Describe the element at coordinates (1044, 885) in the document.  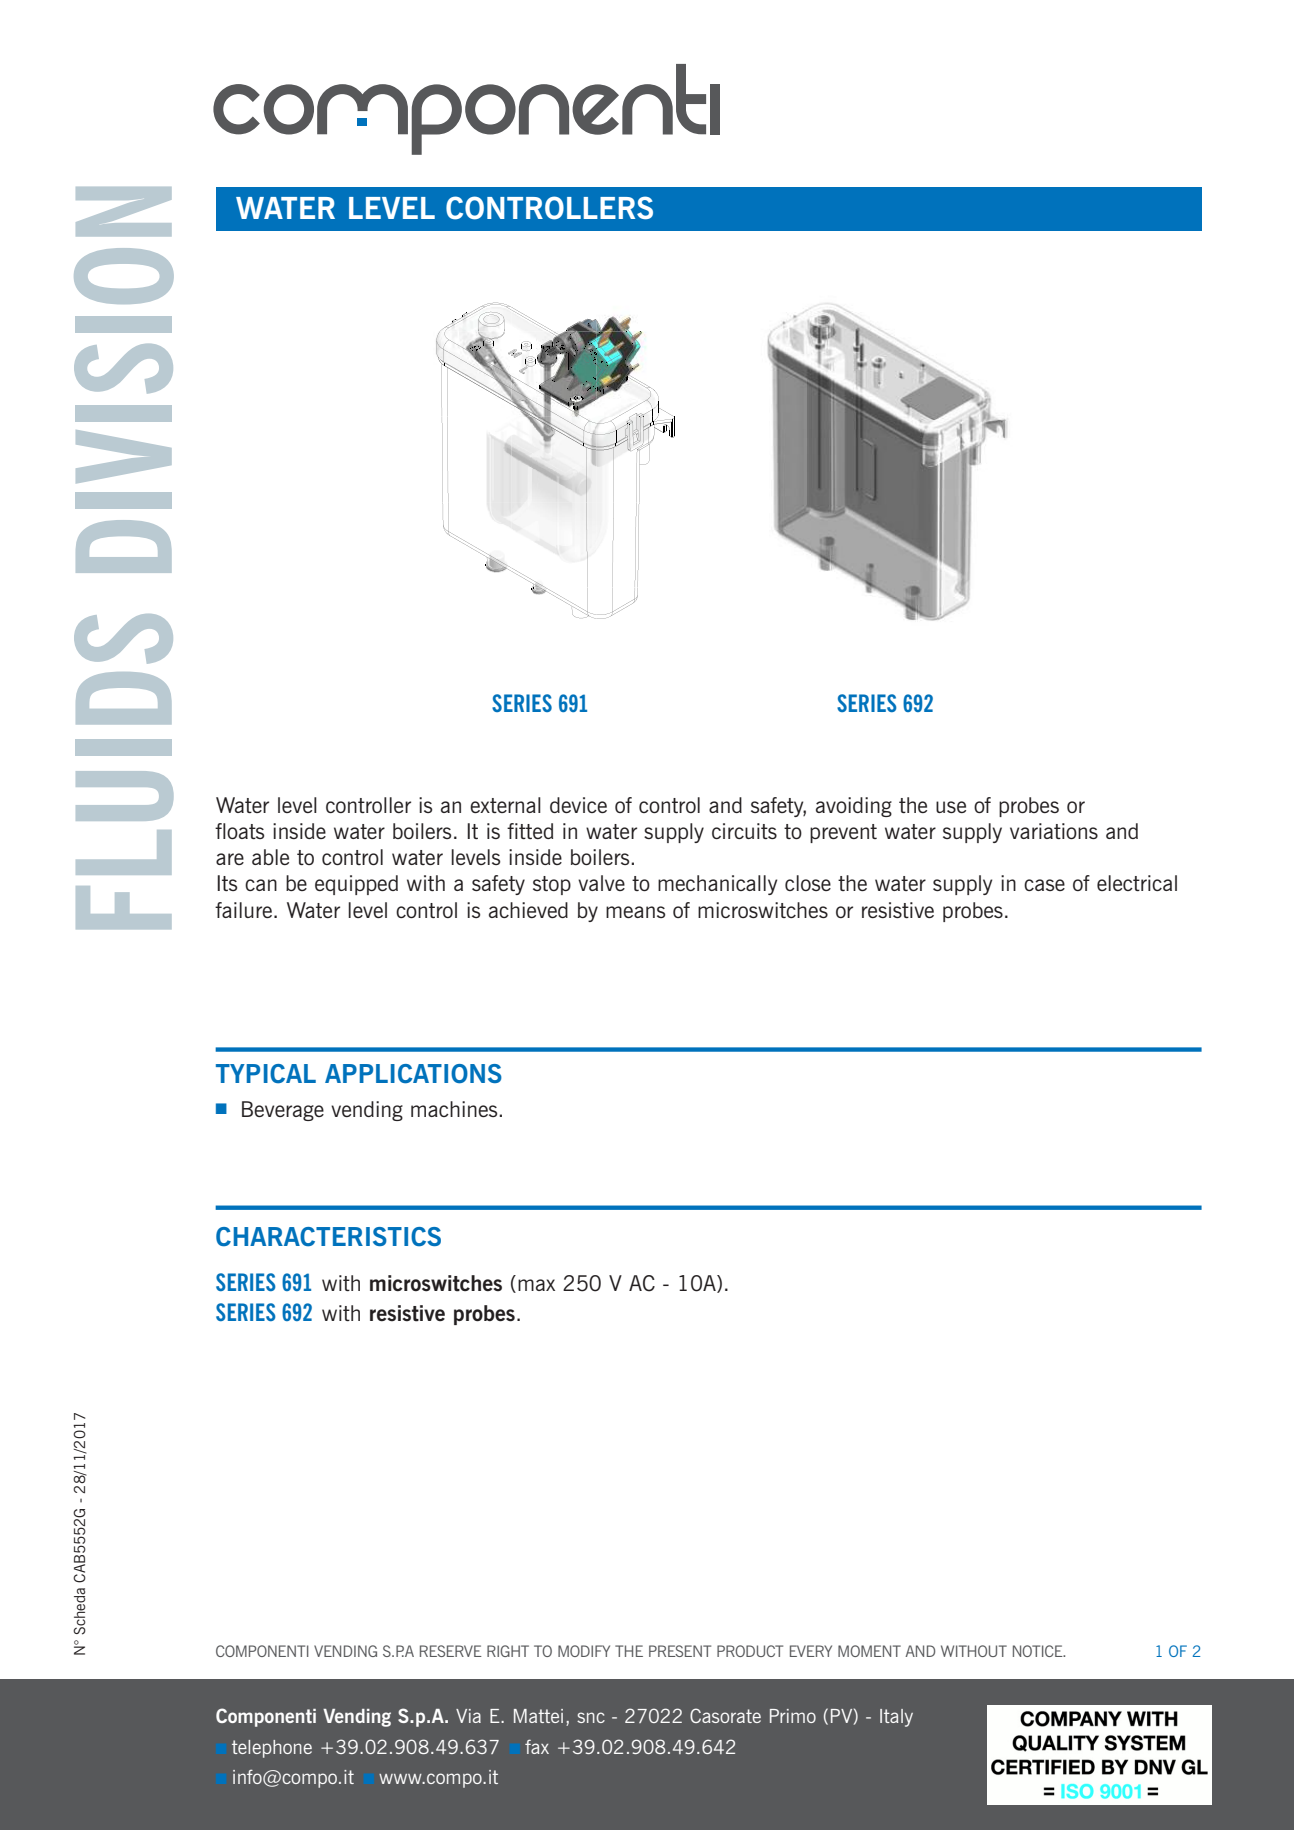
I see `case` at that location.
